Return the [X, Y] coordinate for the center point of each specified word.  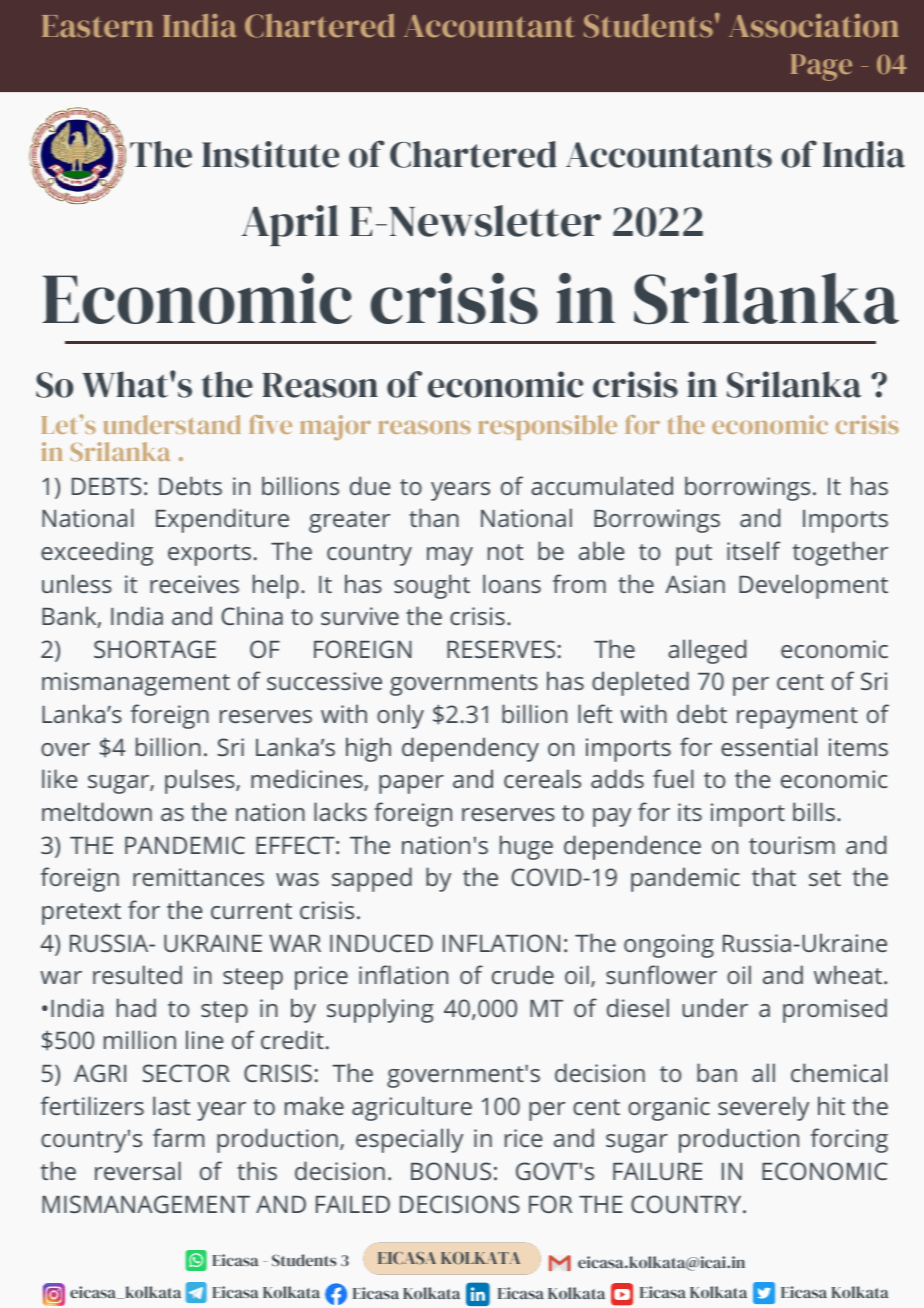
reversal [138, 1170]
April [290, 225]
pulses [201, 781]
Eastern [97, 26]
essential [769, 746]
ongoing [669, 946]
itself [754, 550]
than [434, 517]
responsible [547, 427]
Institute [270, 154]
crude [523, 974]
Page [821, 67]
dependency [470, 749]
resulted [137, 974]
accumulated [602, 485]
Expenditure [222, 520]
